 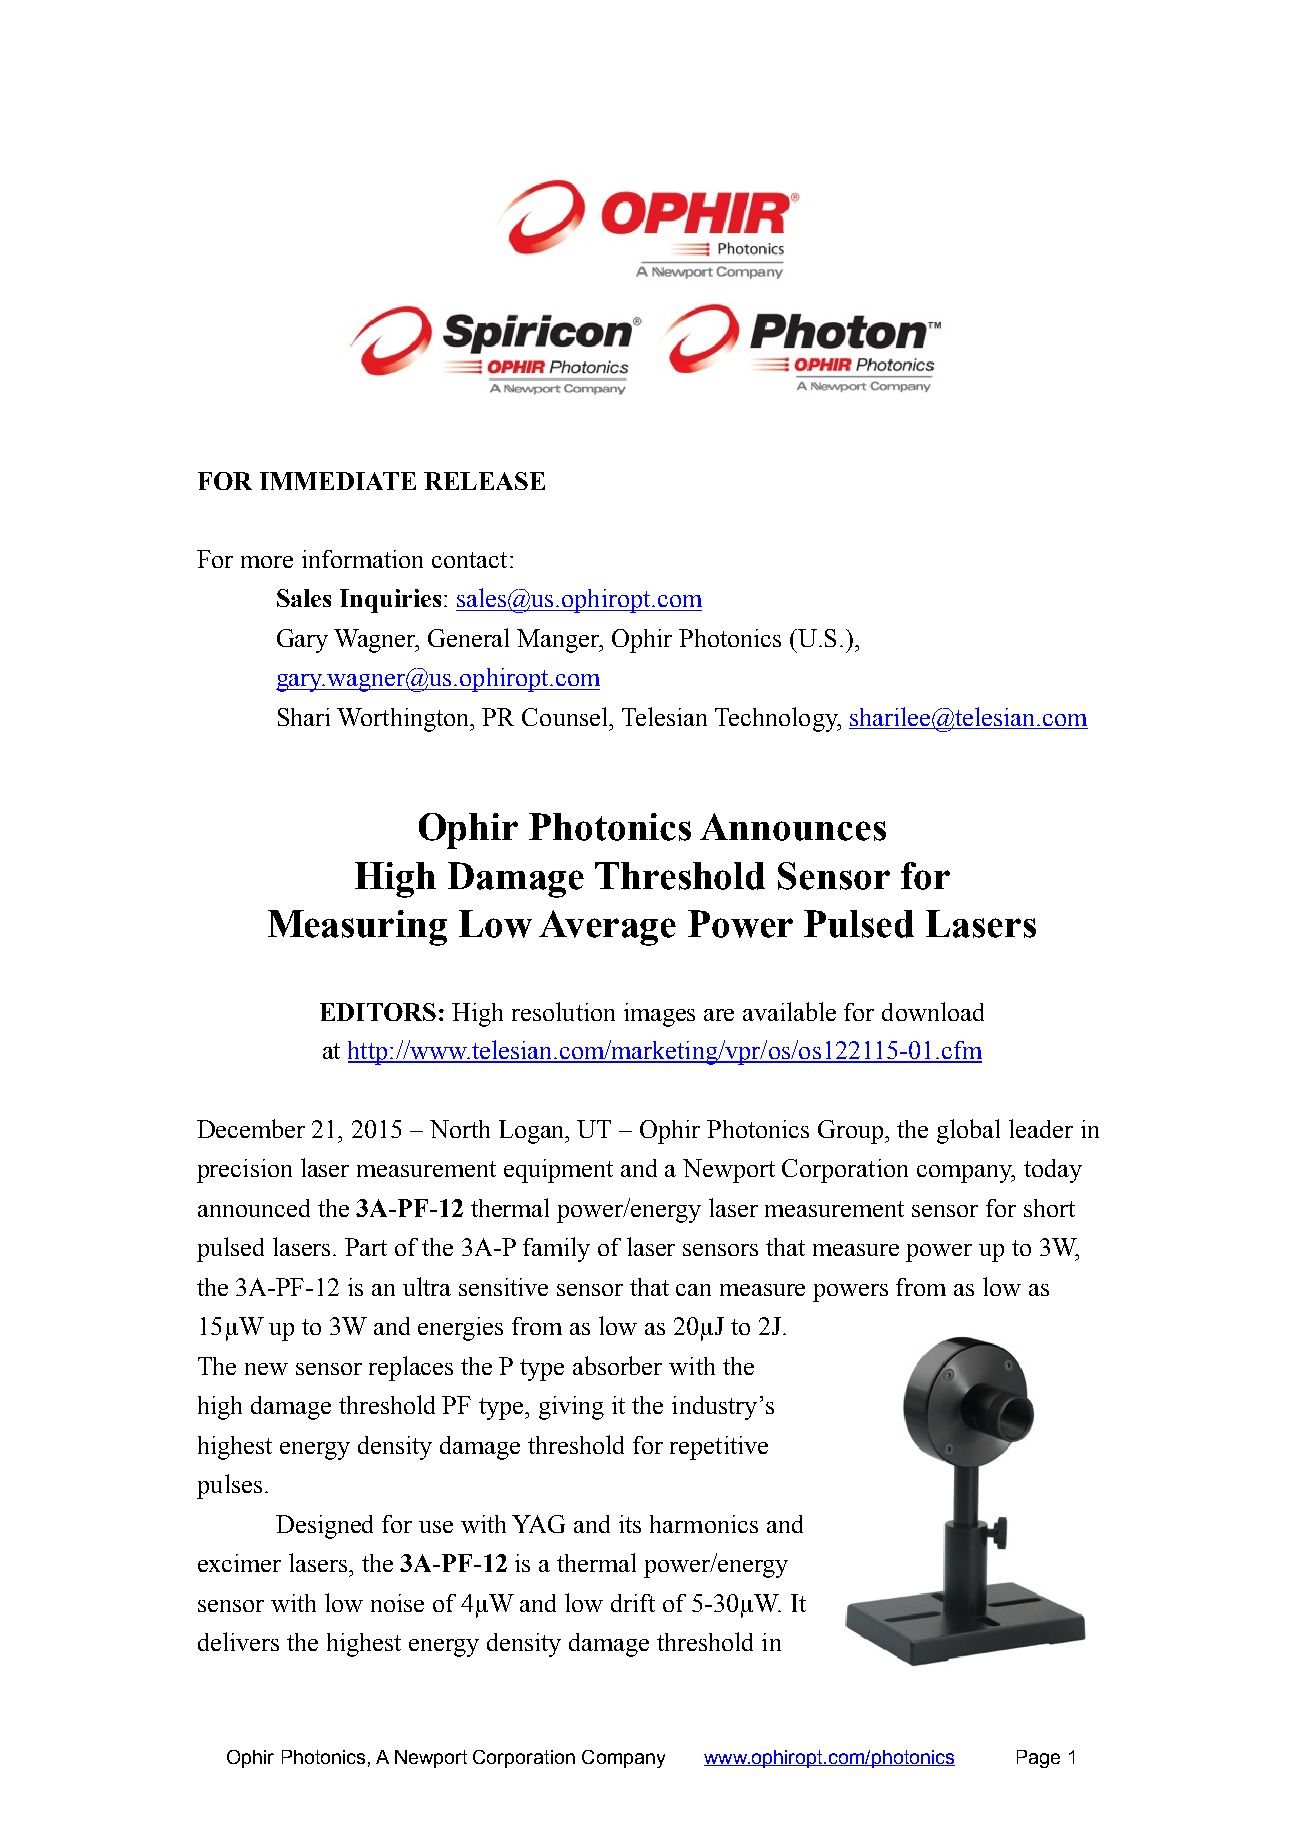 I want to click on global, so click(x=968, y=1131).
